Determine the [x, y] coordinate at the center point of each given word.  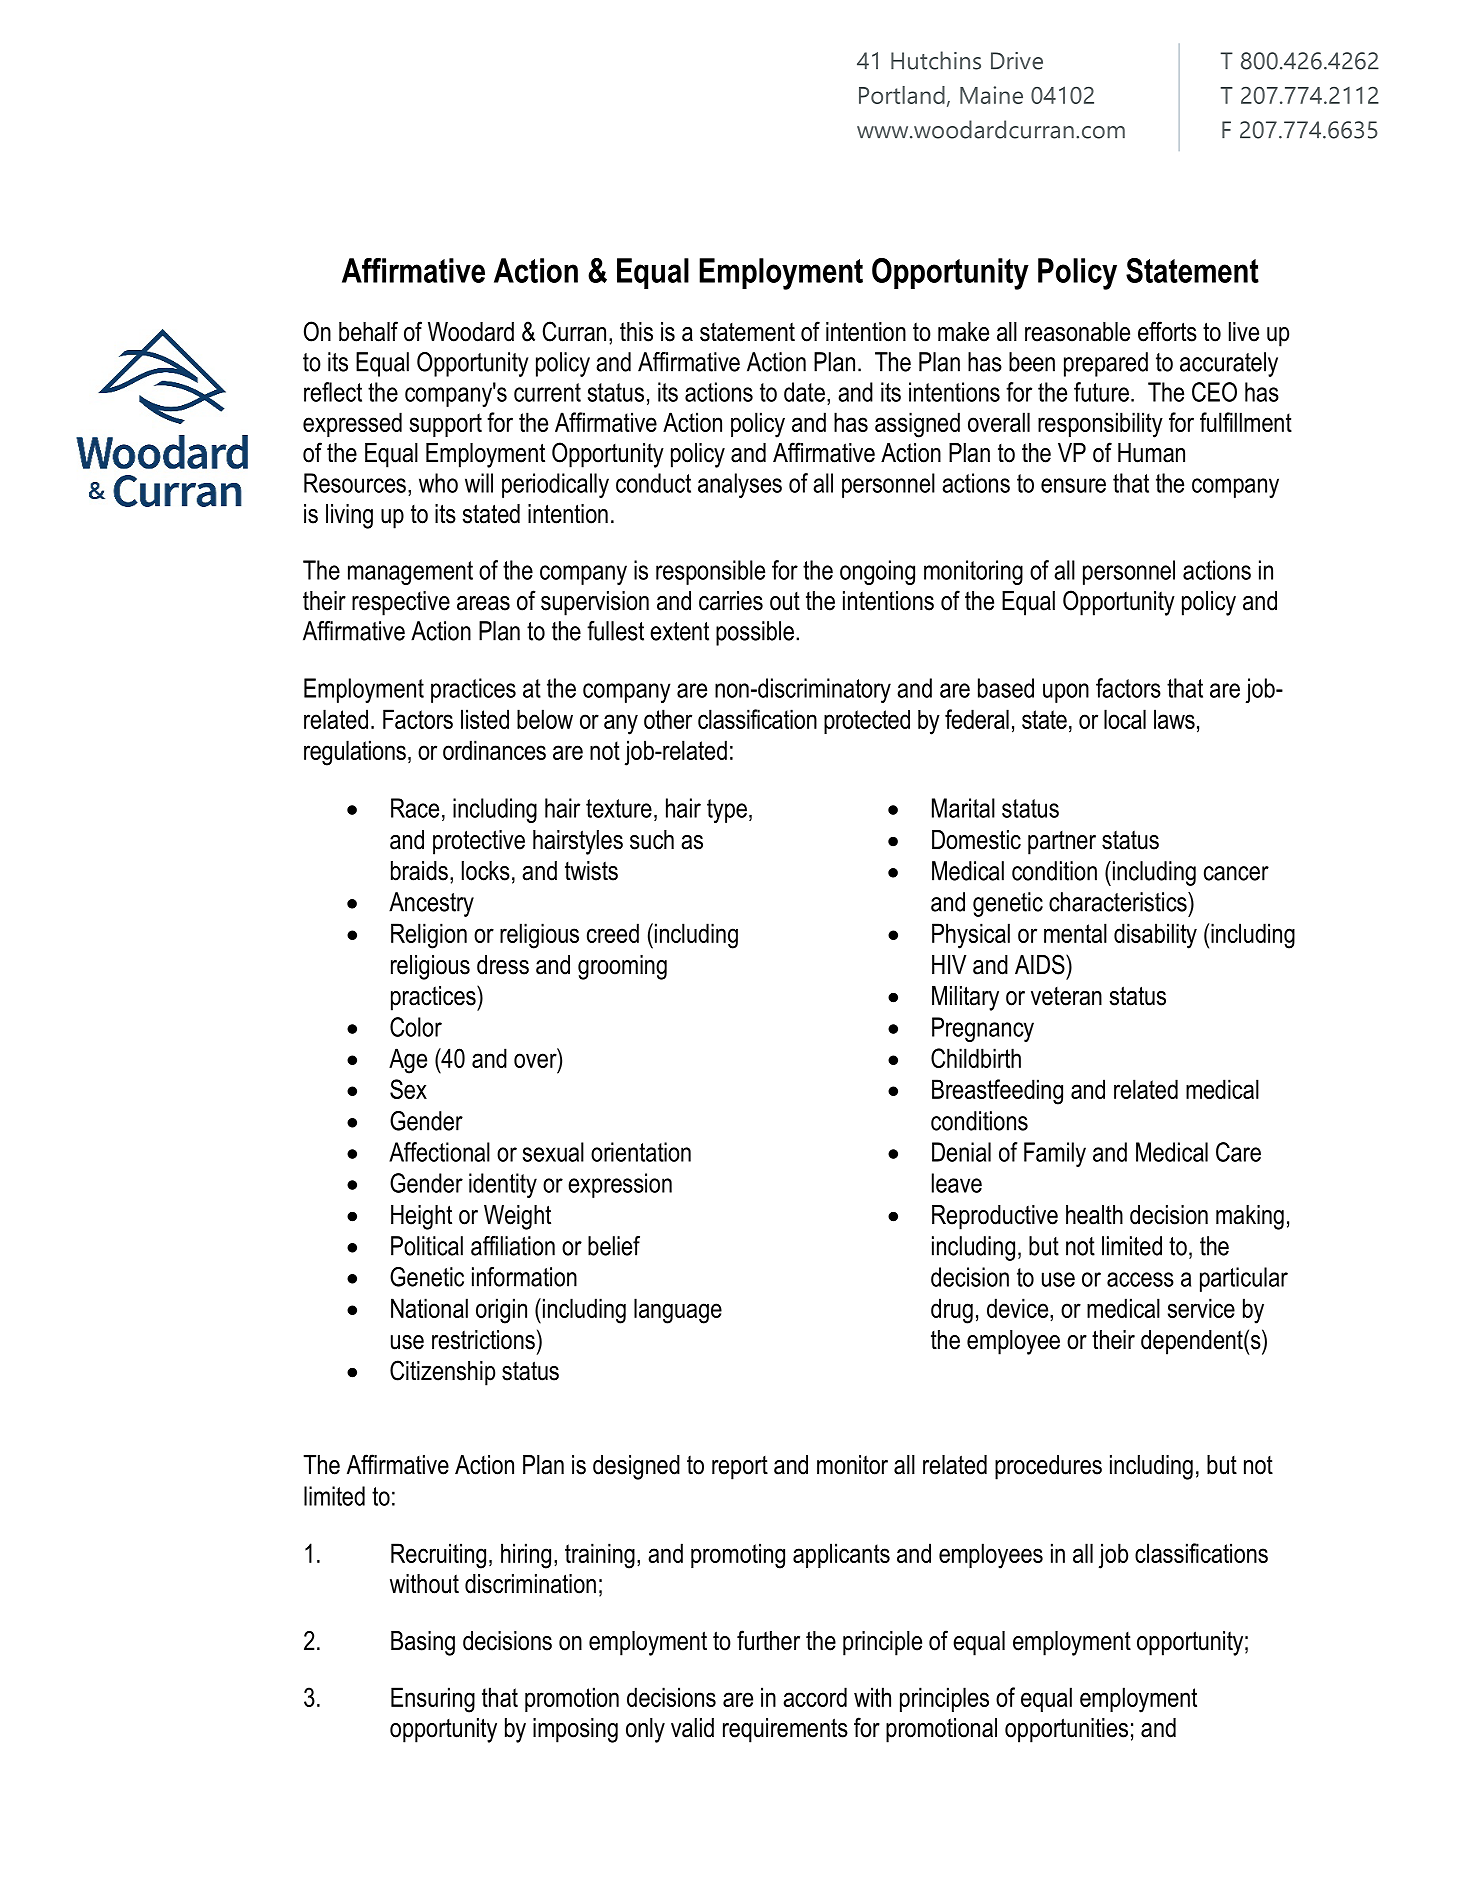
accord [815, 1697]
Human [1151, 453]
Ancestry [431, 904]
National [429, 1308]
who [438, 483]
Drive [1017, 61]
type [727, 811]
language [678, 1311]
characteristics [1119, 902]
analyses [740, 485]
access [1140, 1279]
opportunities [1066, 1730]
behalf [368, 331]
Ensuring [433, 1700]
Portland [902, 95]
